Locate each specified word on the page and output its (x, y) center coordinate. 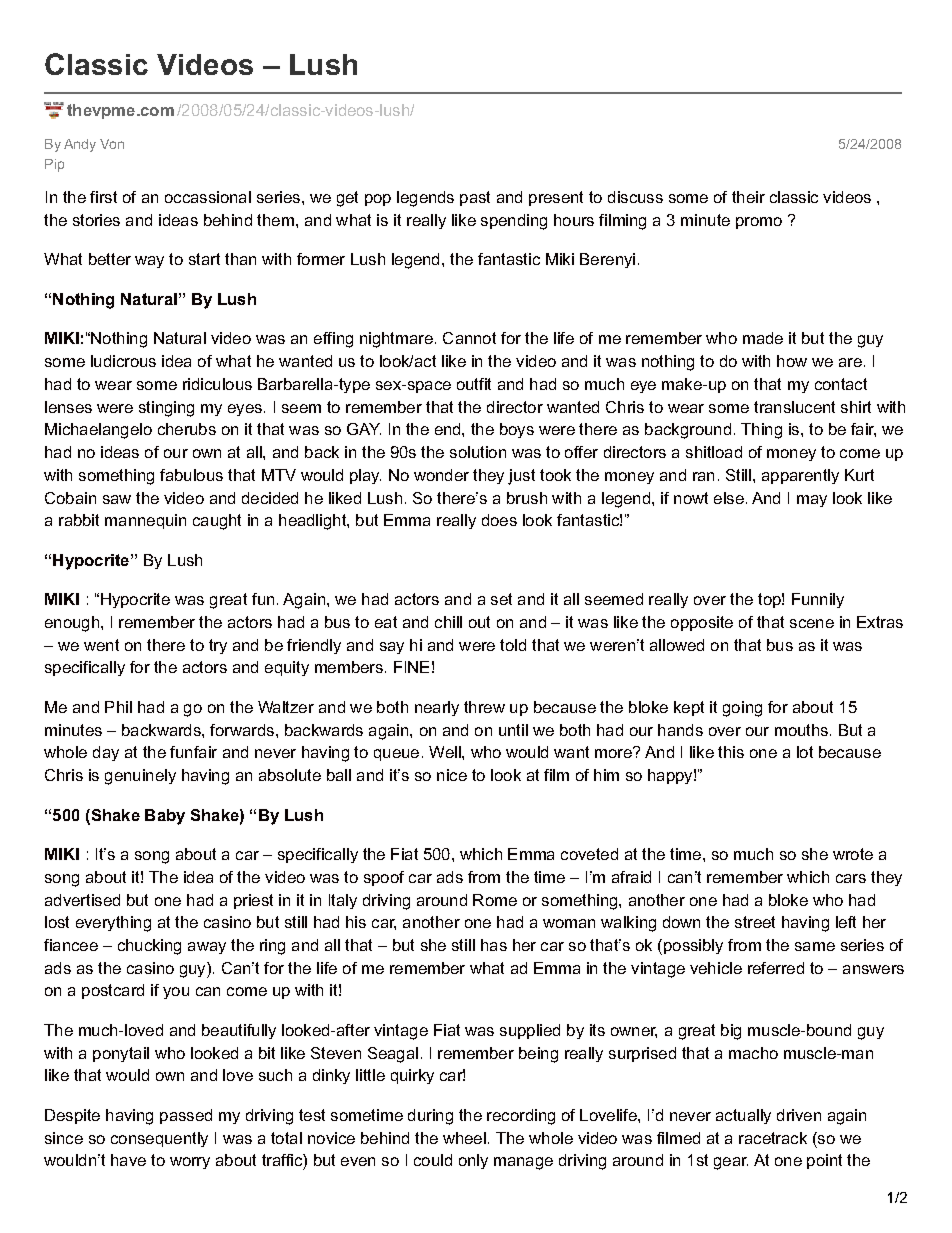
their (748, 197)
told (513, 645)
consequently (159, 1139)
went (101, 645)
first (103, 197)
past (475, 198)
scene (812, 623)
